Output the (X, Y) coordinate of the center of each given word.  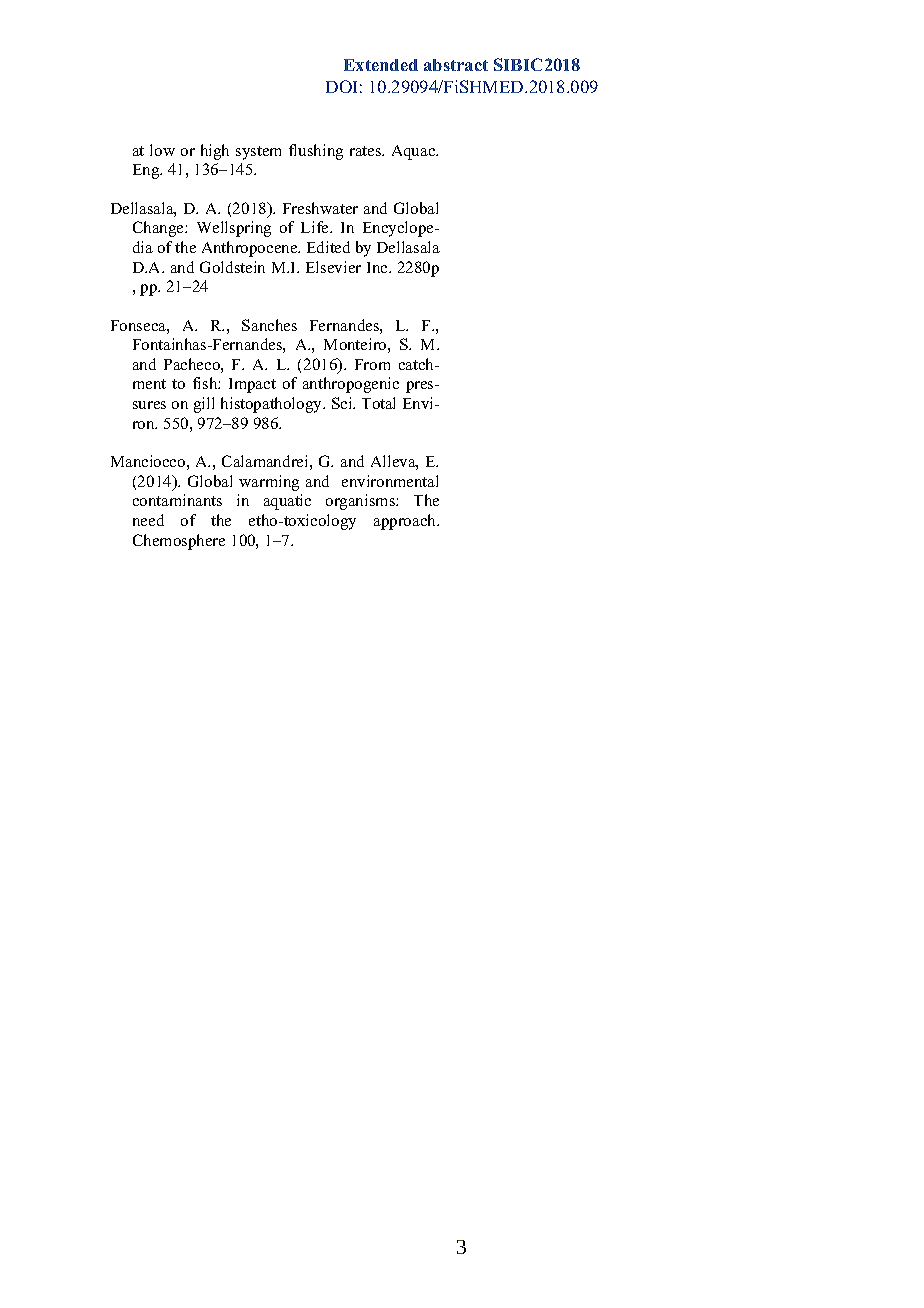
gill (204, 405)
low (162, 150)
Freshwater (320, 208)
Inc (378, 267)
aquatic (287, 502)
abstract (456, 65)
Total (378, 403)
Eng (147, 171)
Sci (343, 403)
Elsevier (333, 267)
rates (367, 151)
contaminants (177, 500)
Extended (381, 65)
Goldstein (232, 267)
